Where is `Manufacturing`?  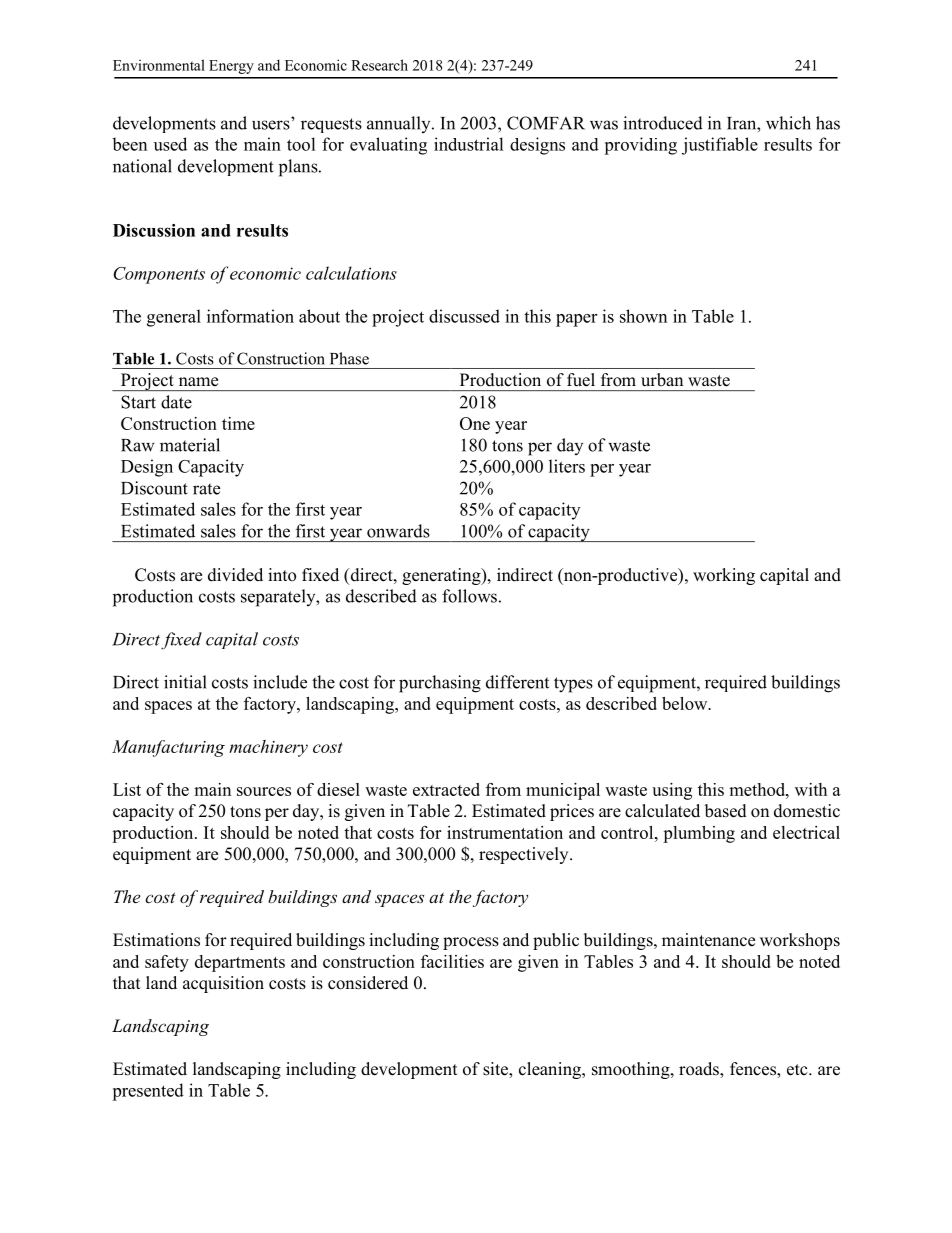 Manufacturing is located at coordinates (168, 748).
